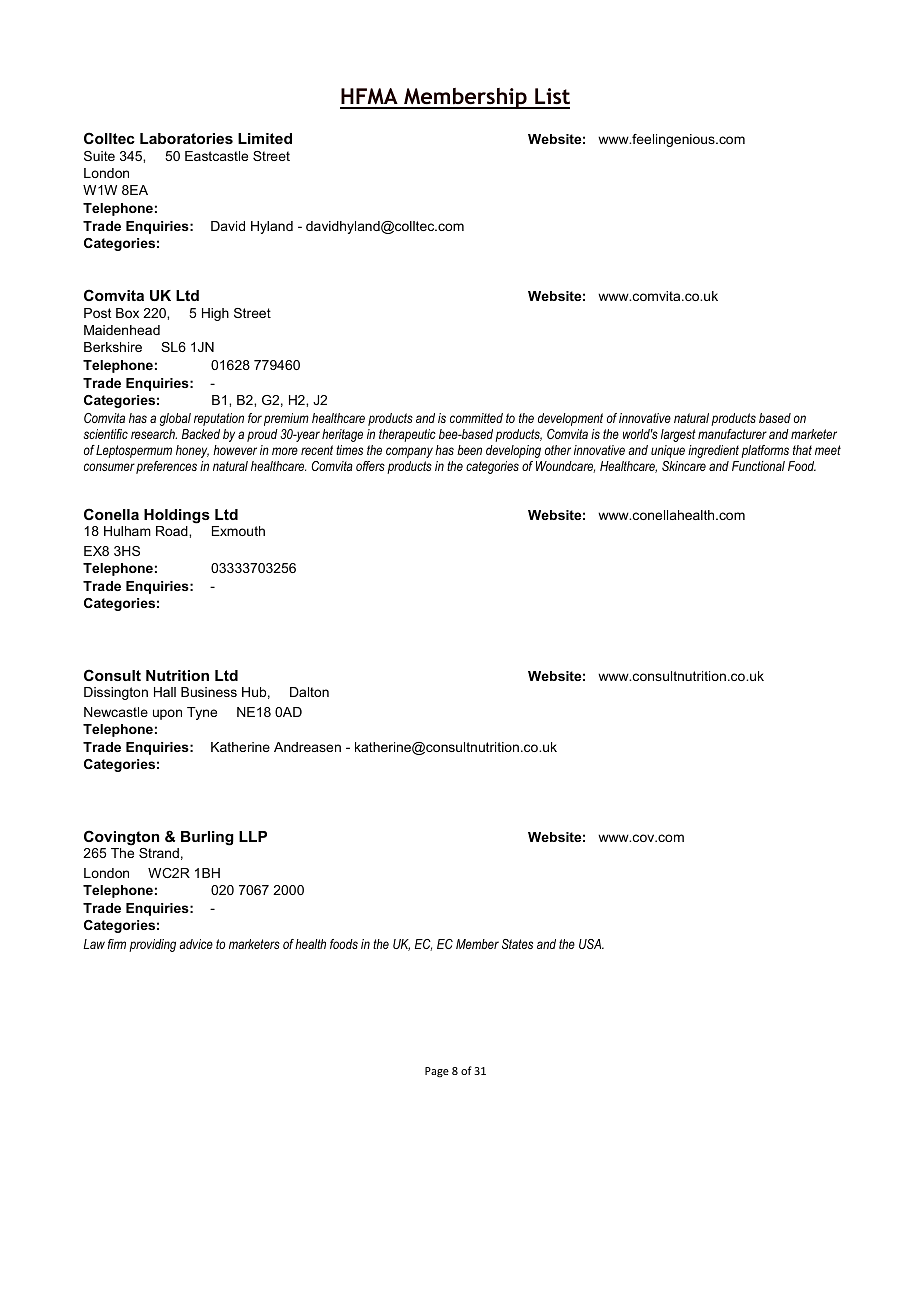 Image resolution: width=924 pixels, height=1308 pixels. Describe the element at coordinates (758, 466) in the screenshot. I see `Functional` at that location.
